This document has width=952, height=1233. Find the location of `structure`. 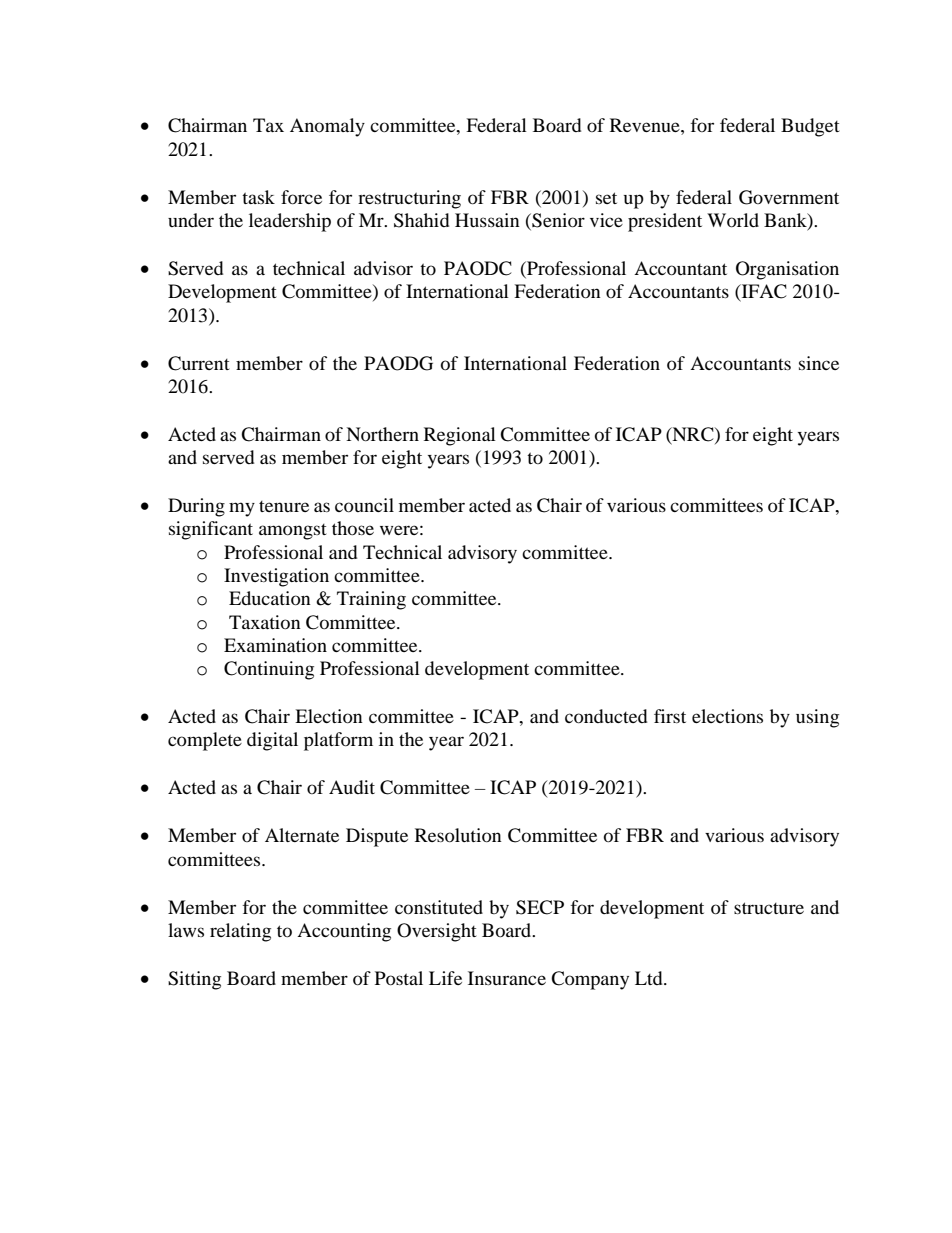

structure is located at coordinates (769, 908).
